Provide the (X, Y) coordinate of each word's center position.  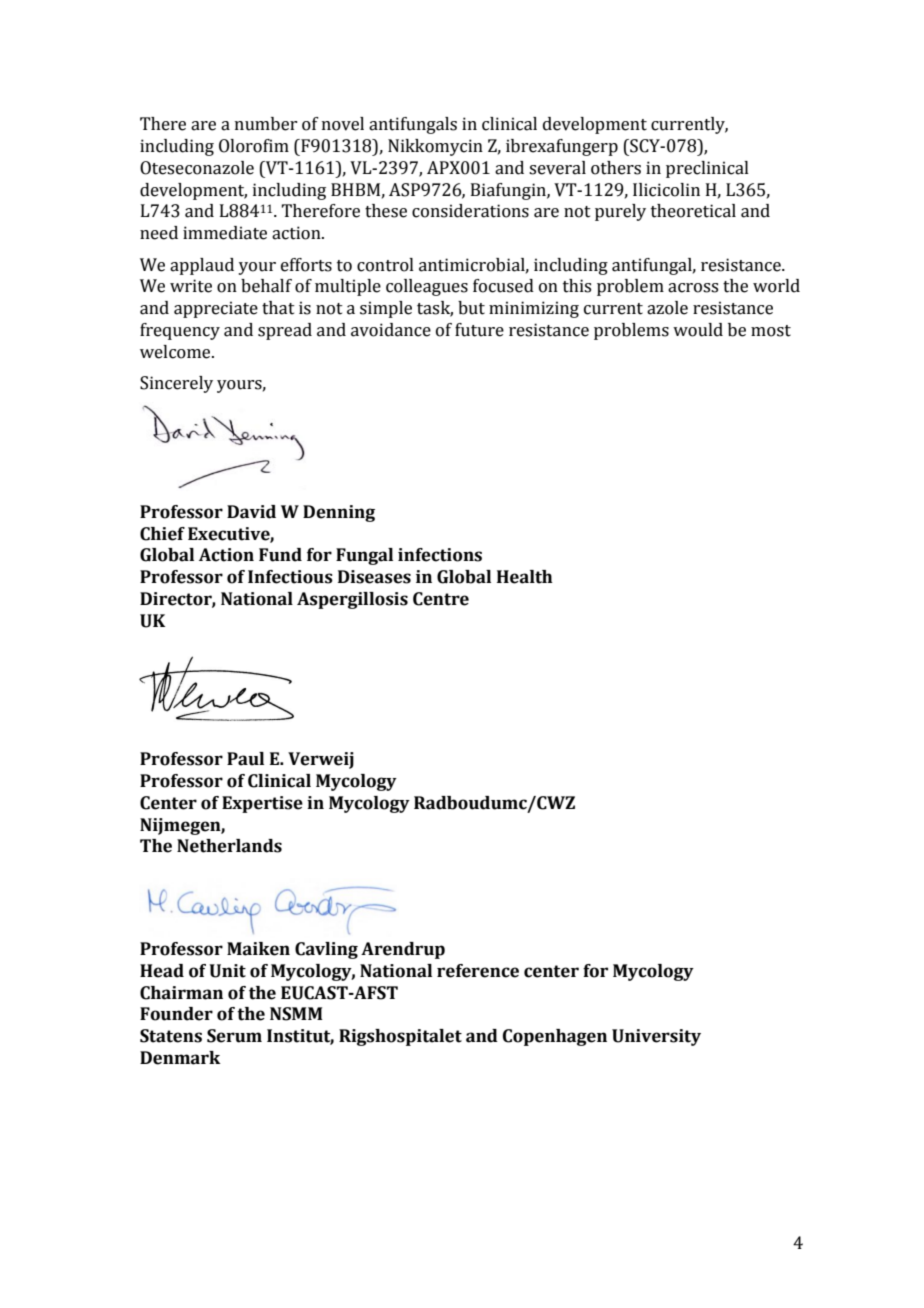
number (266, 124)
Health (525, 577)
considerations (470, 211)
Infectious (290, 577)
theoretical (693, 211)
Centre (441, 599)
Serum (234, 1036)
